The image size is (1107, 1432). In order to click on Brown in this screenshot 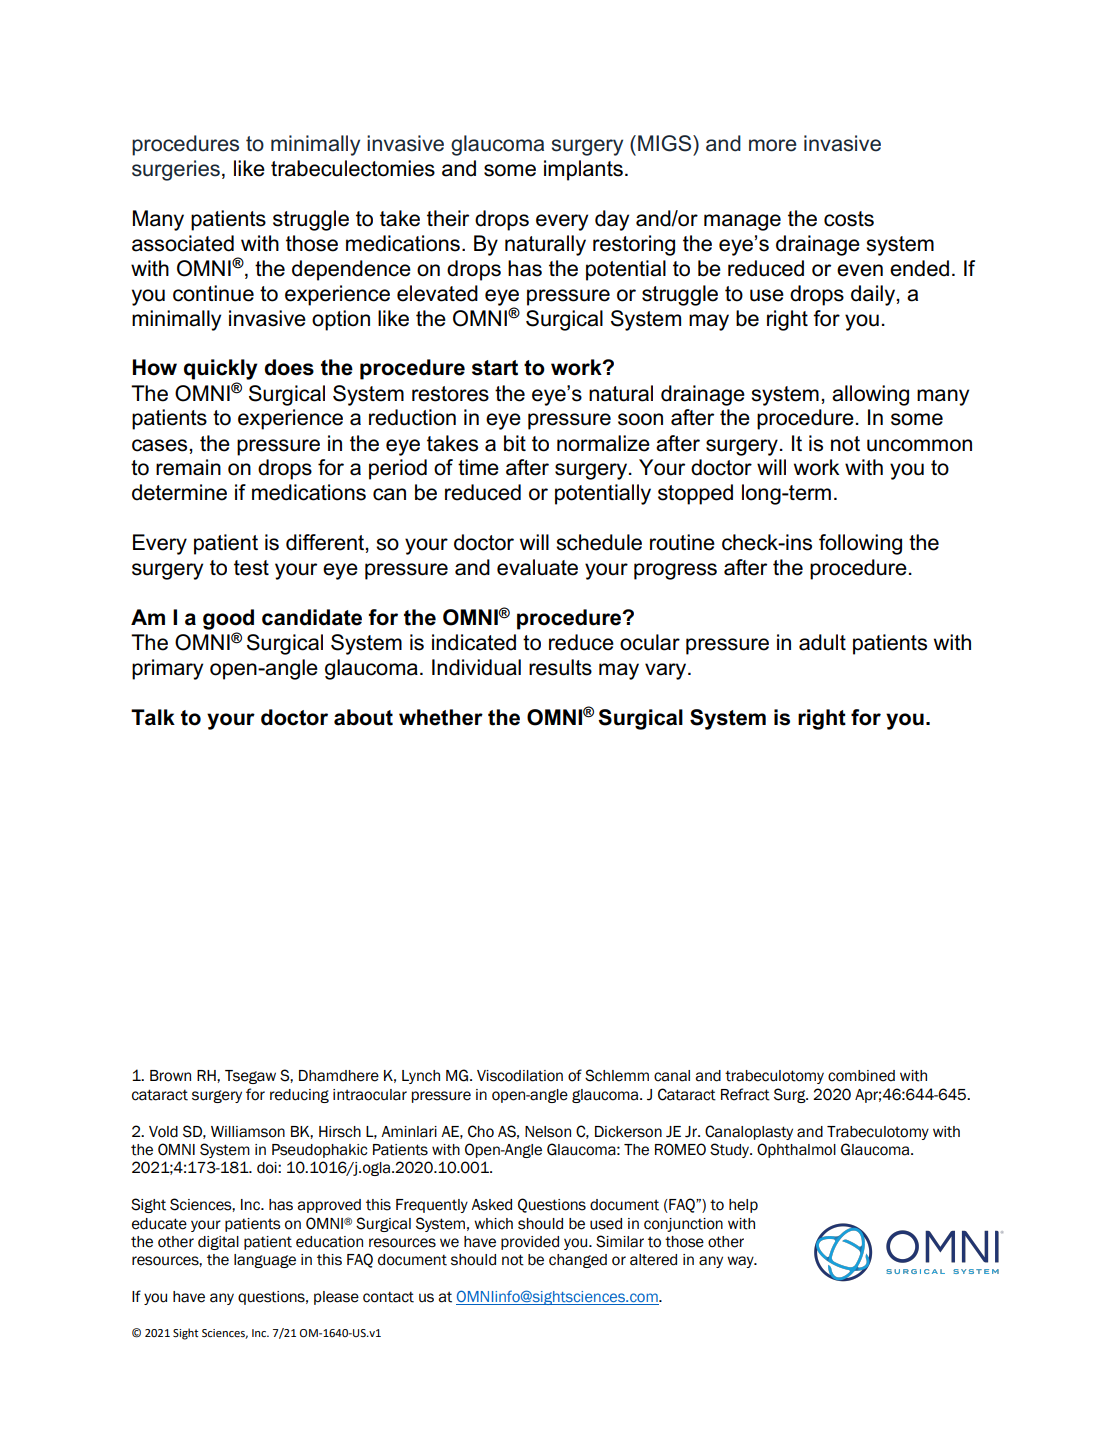, I will do `click(170, 1076)`.
